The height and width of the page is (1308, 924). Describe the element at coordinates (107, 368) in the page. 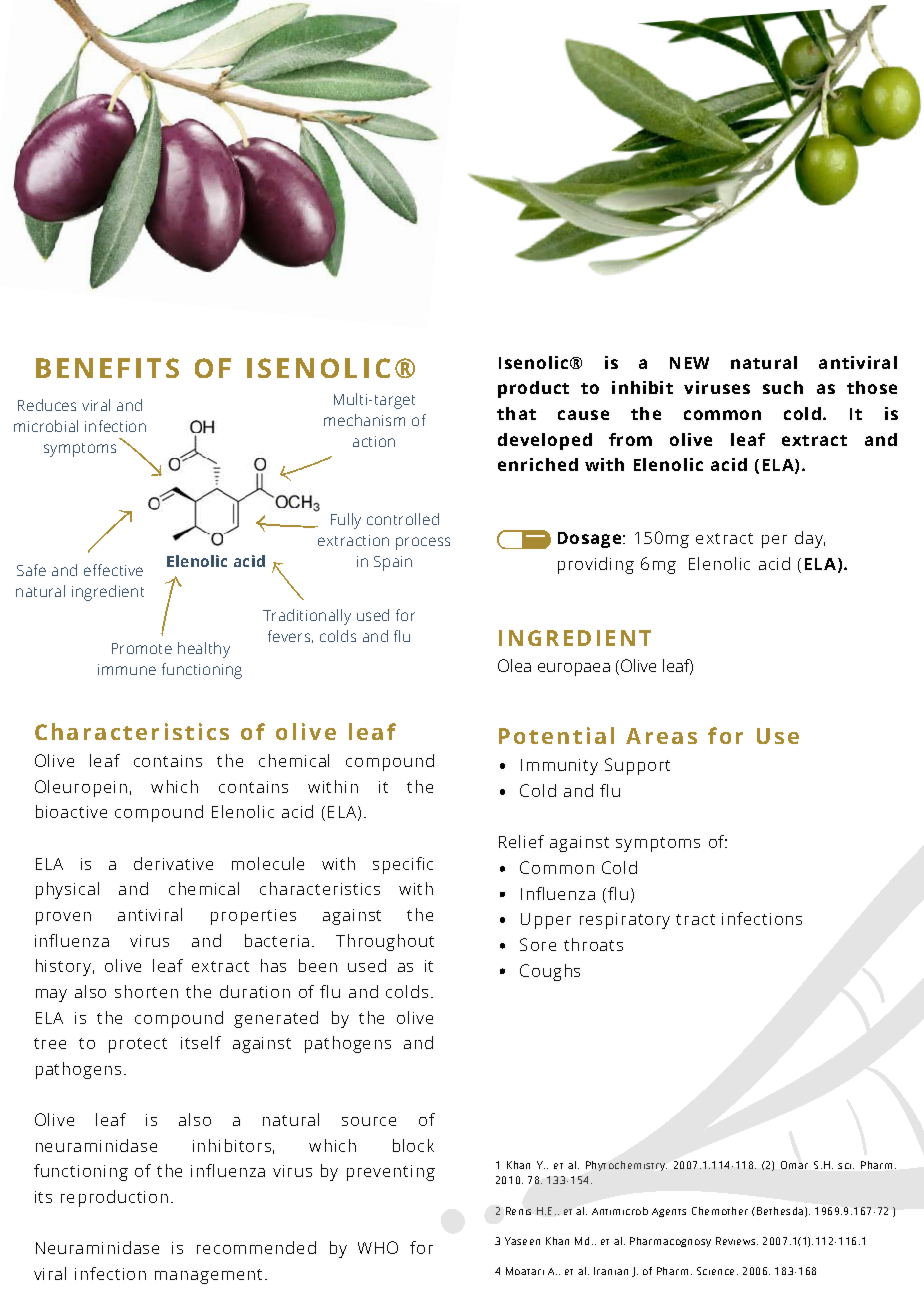

I see `BENEFITS` at that location.
